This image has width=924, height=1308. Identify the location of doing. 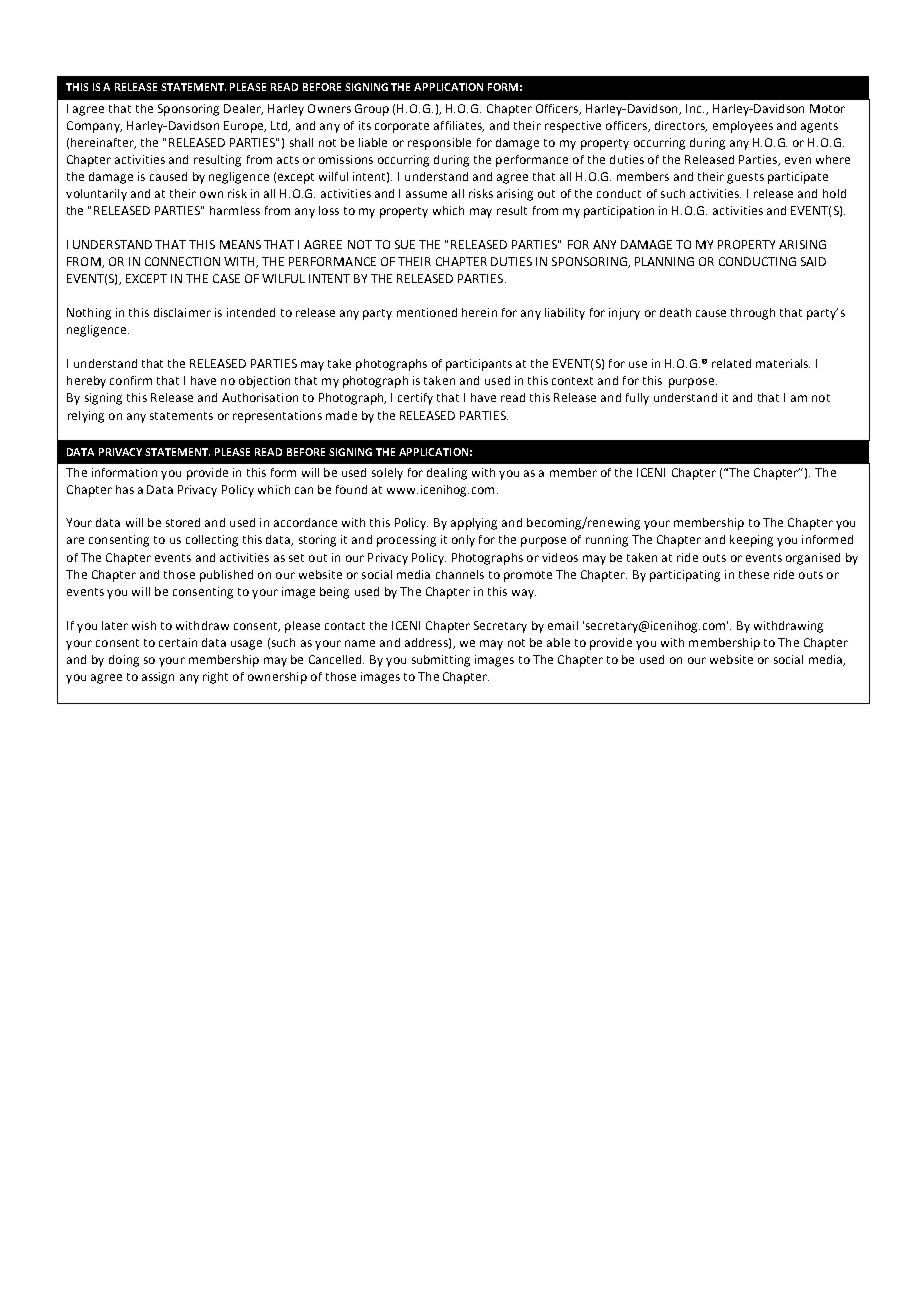
(124, 661).
